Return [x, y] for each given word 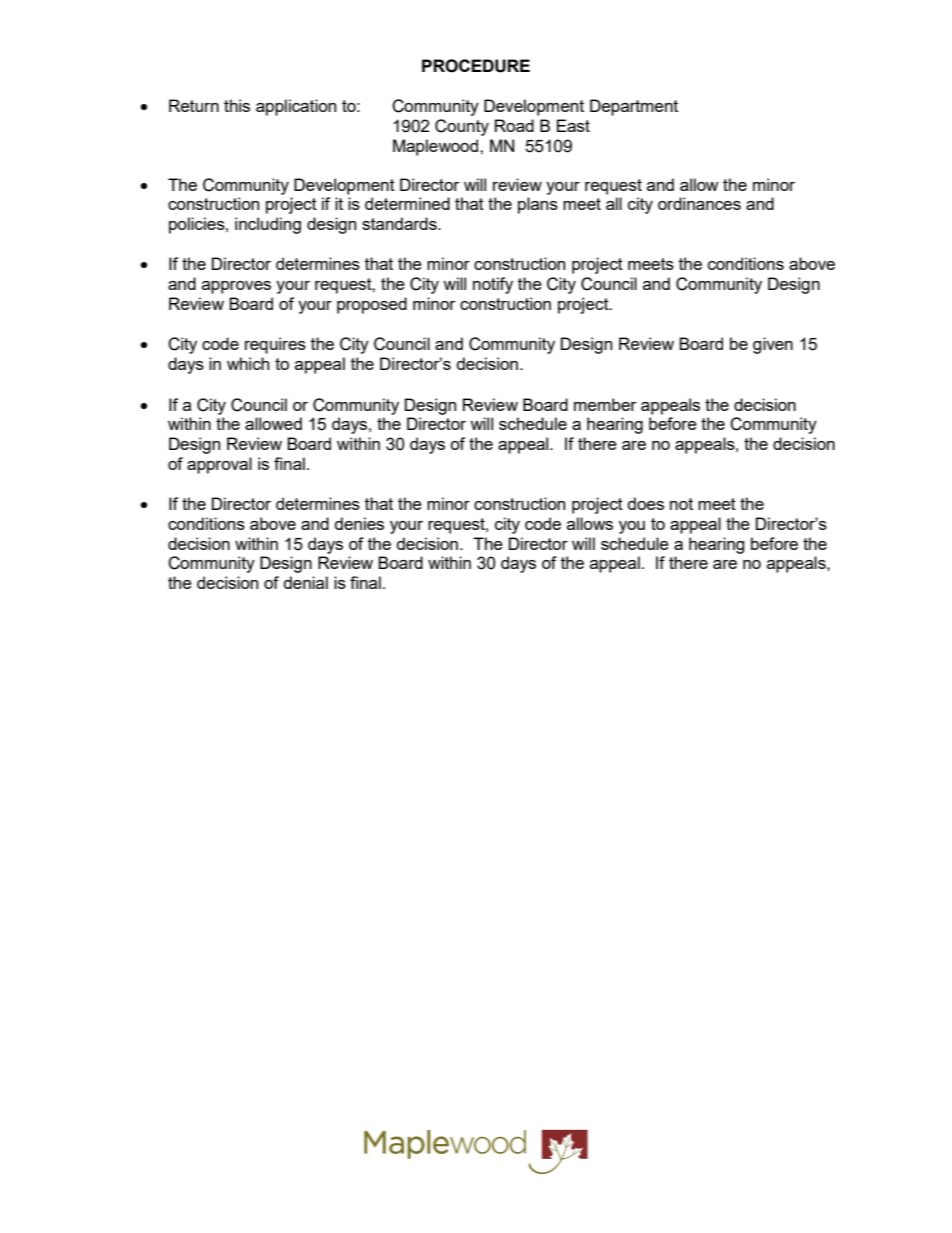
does [646, 503]
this [237, 105]
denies [359, 523]
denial [306, 582]
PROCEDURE [476, 66]
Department [634, 107]
